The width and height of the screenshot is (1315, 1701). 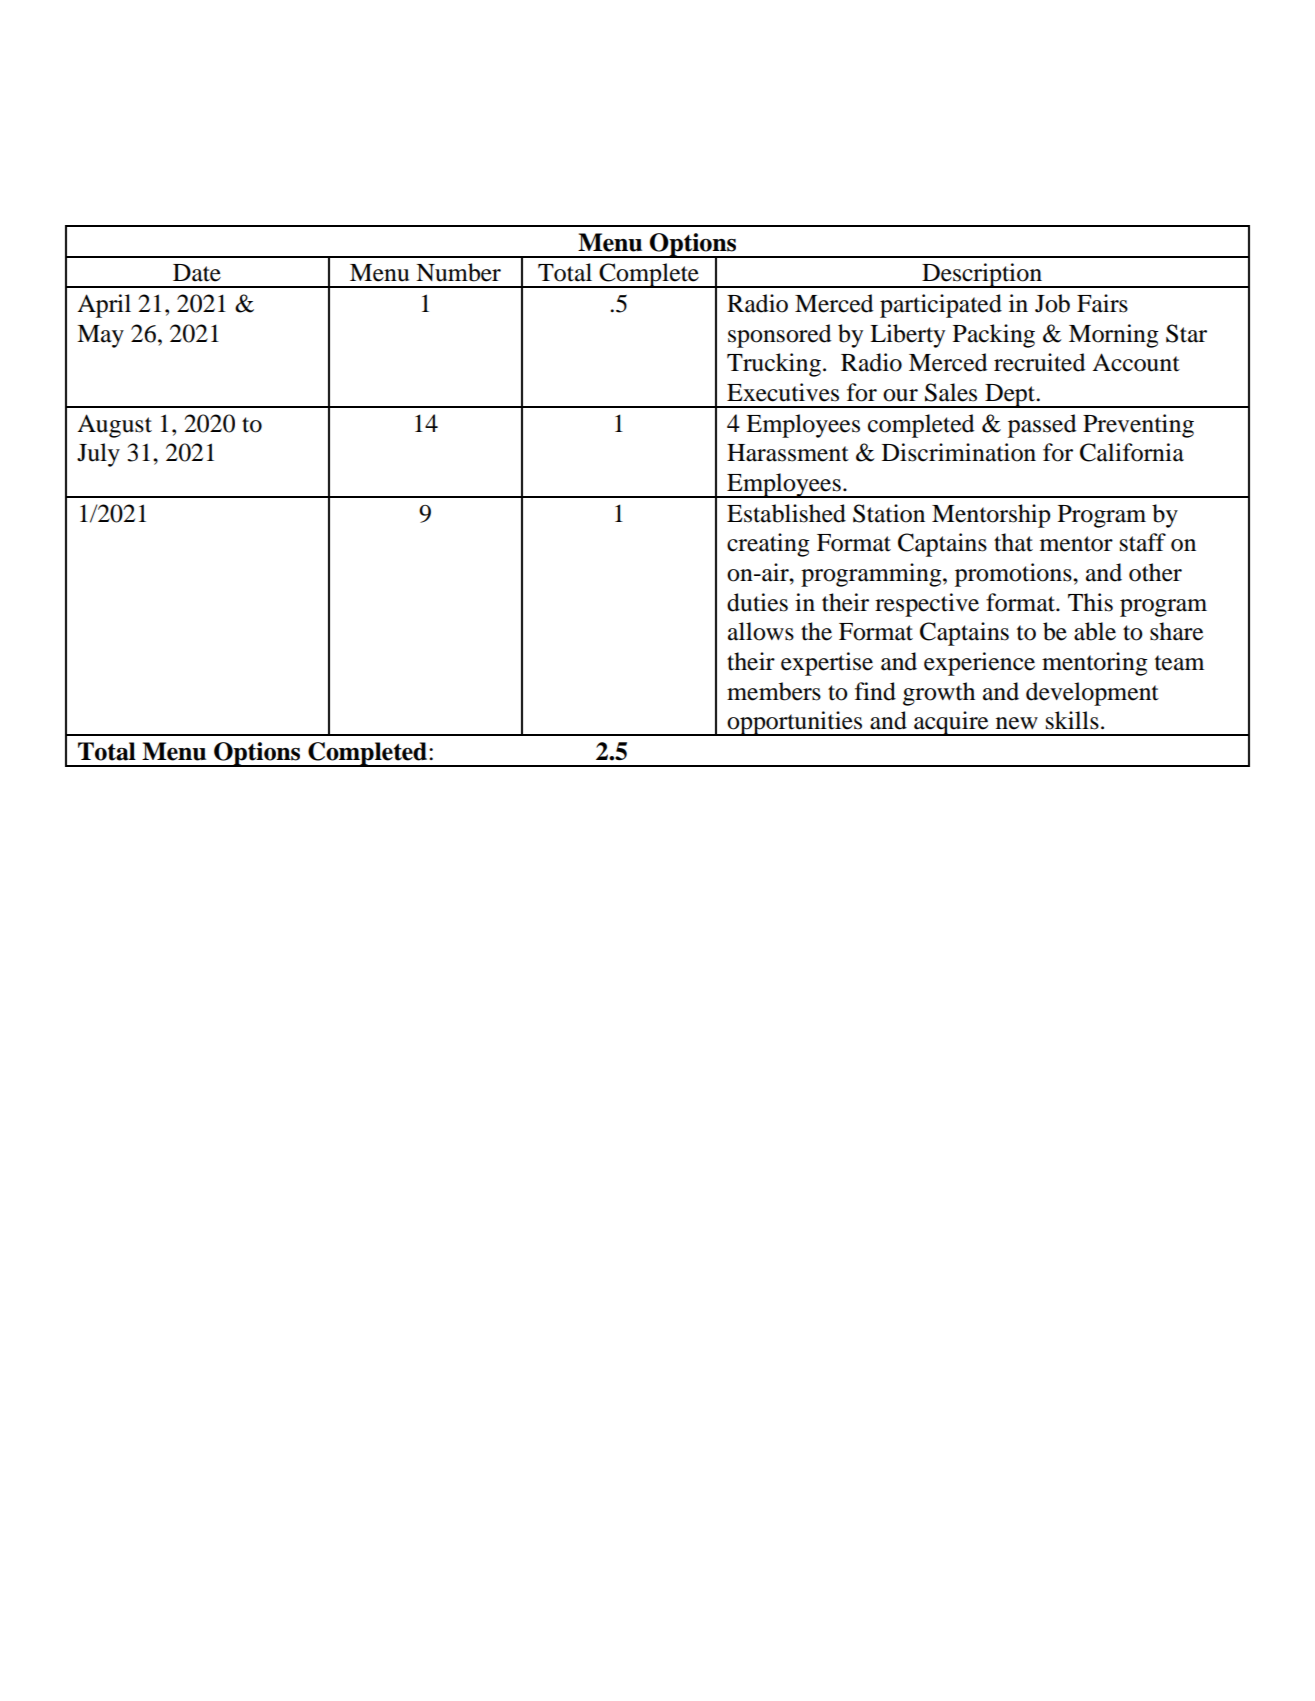 I want to click on members, so click(x=774, y=691).
